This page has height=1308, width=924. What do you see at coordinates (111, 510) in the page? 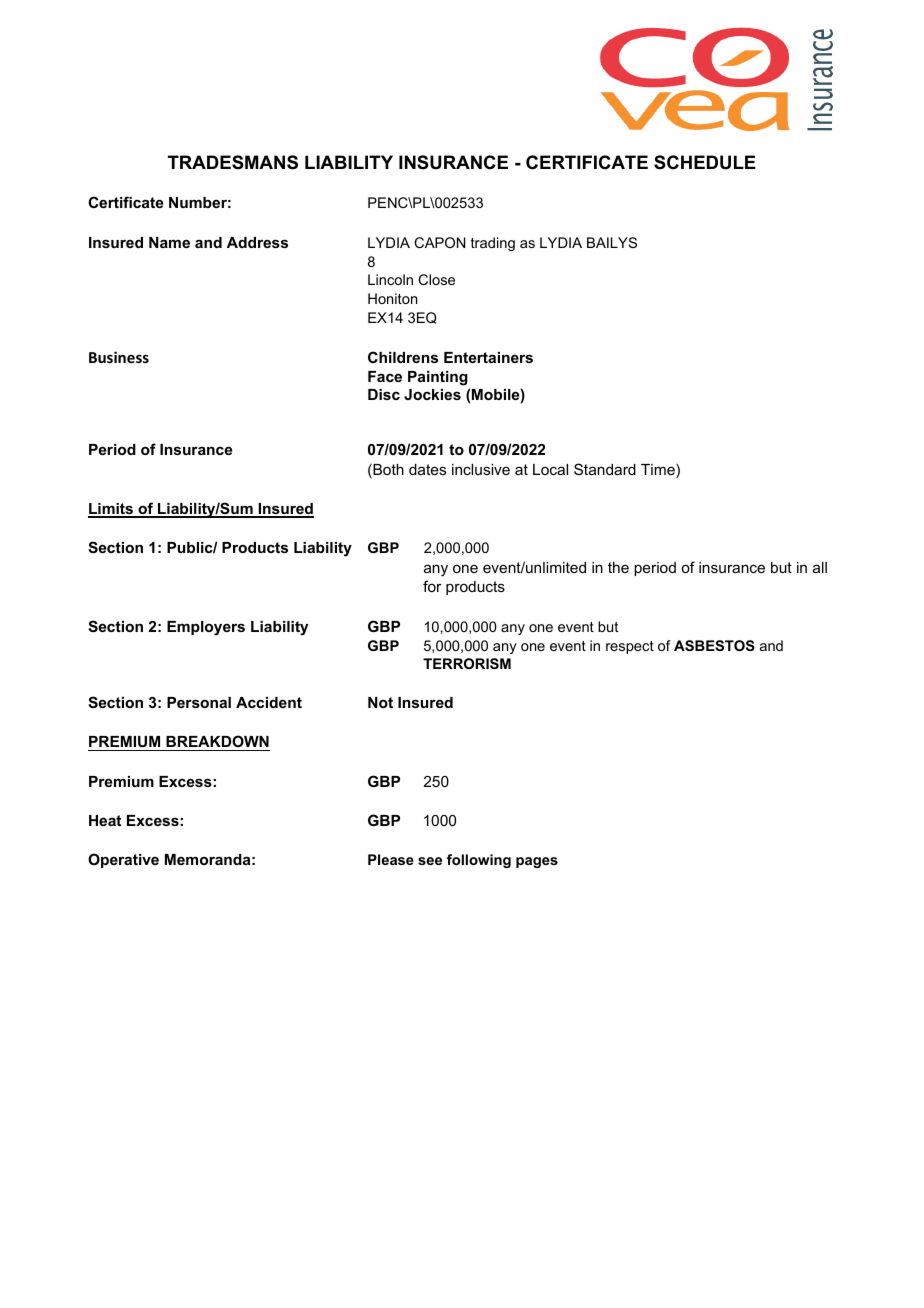
I see `Limits` at bounding box center [111, 510].
